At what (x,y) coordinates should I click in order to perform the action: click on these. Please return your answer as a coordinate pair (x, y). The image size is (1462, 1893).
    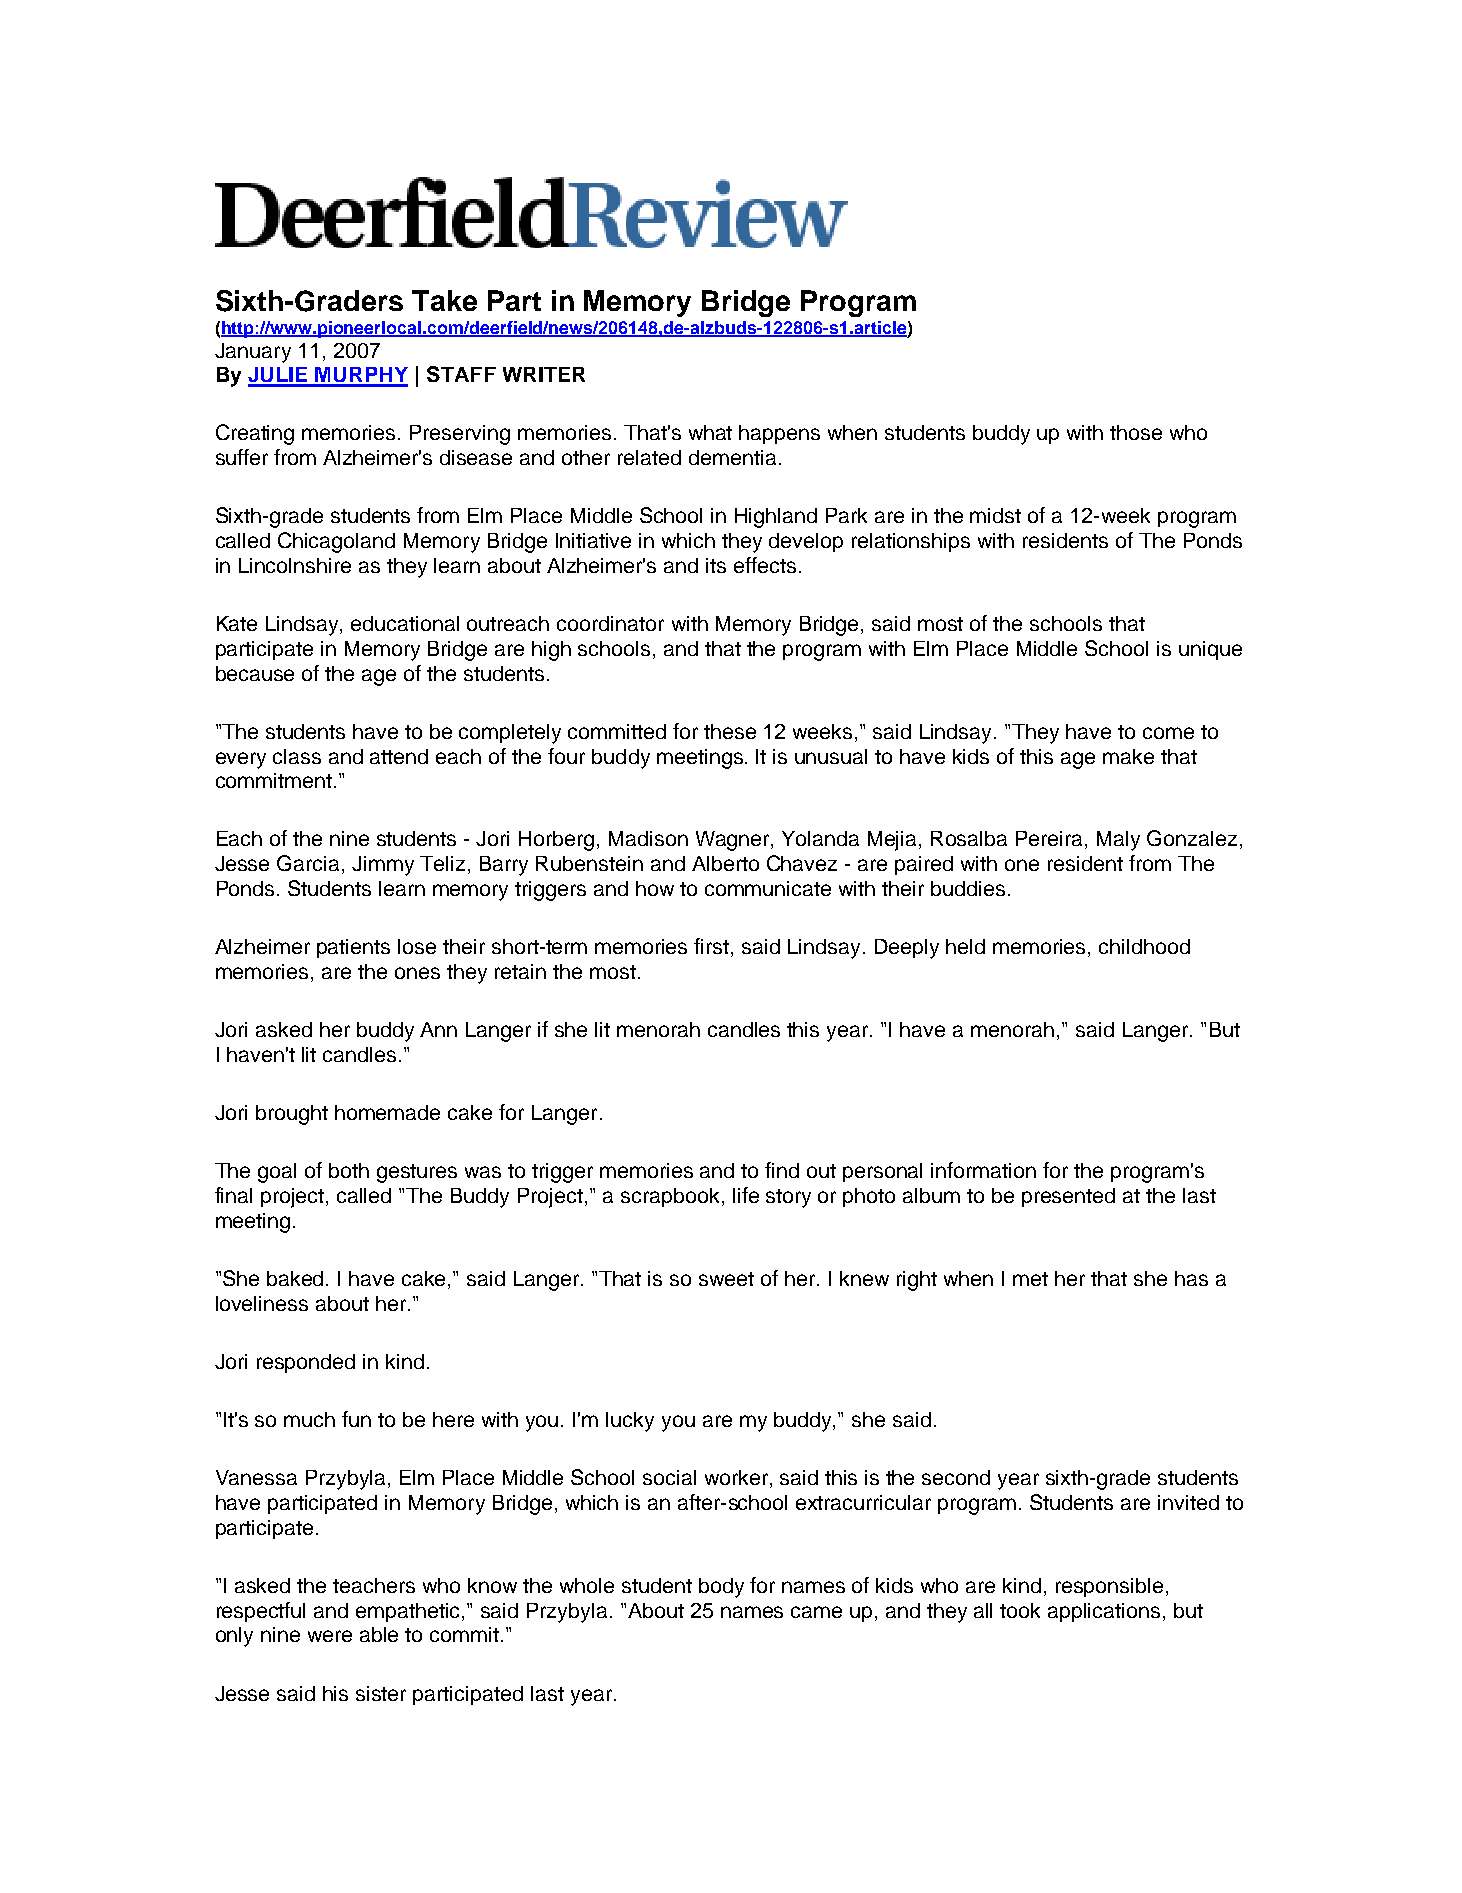
    Looking at the image, I should click on (730, 731).
